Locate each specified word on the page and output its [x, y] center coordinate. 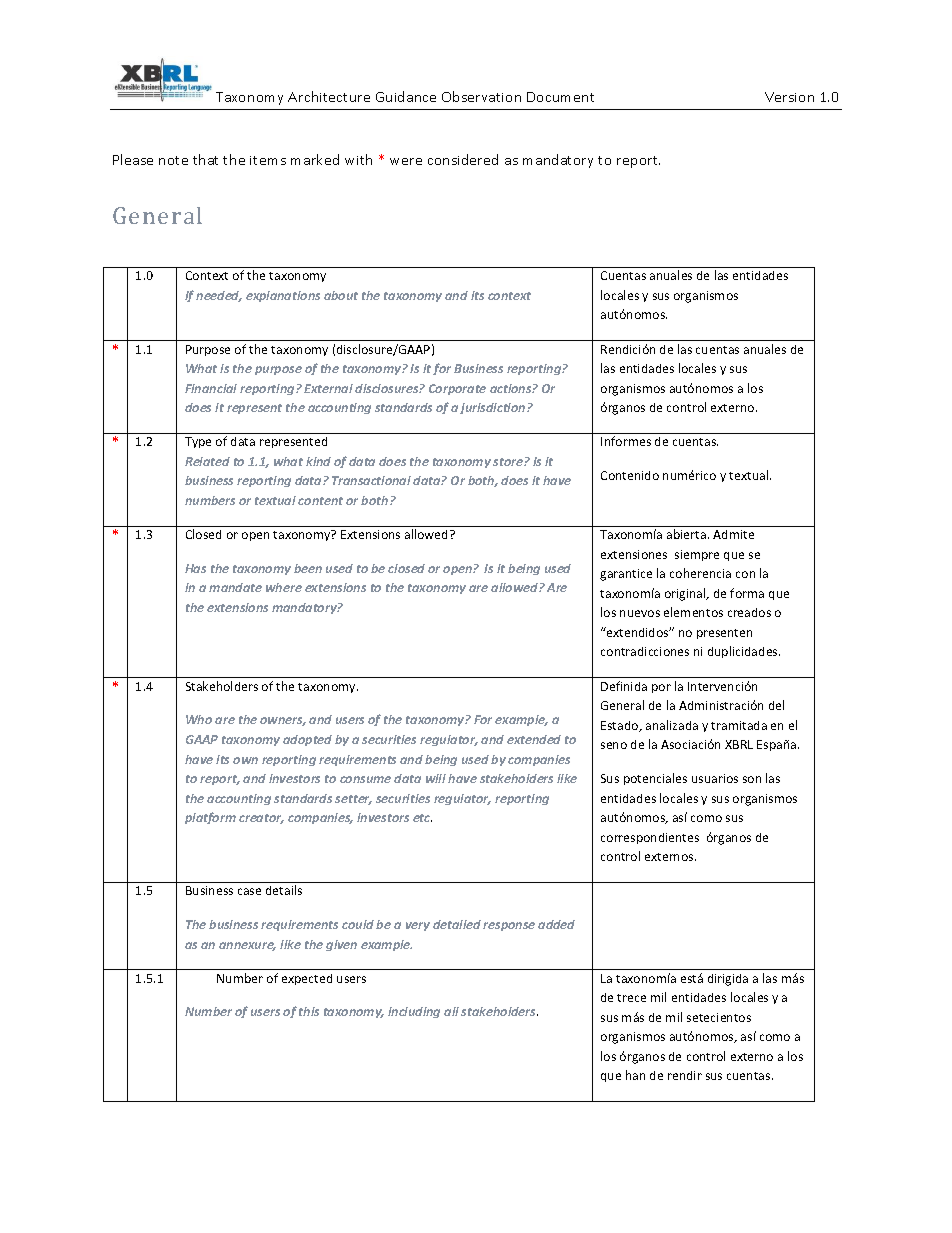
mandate [235, 587]
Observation [481, 96]
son [752, 779]
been [308, 568]
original [686, 594]
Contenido [630, 475]
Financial [211, 388]
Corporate [457, 389]
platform [210, 818]
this [309, 1011]
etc [422, 818]
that [205, 159]
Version [789, 97]
